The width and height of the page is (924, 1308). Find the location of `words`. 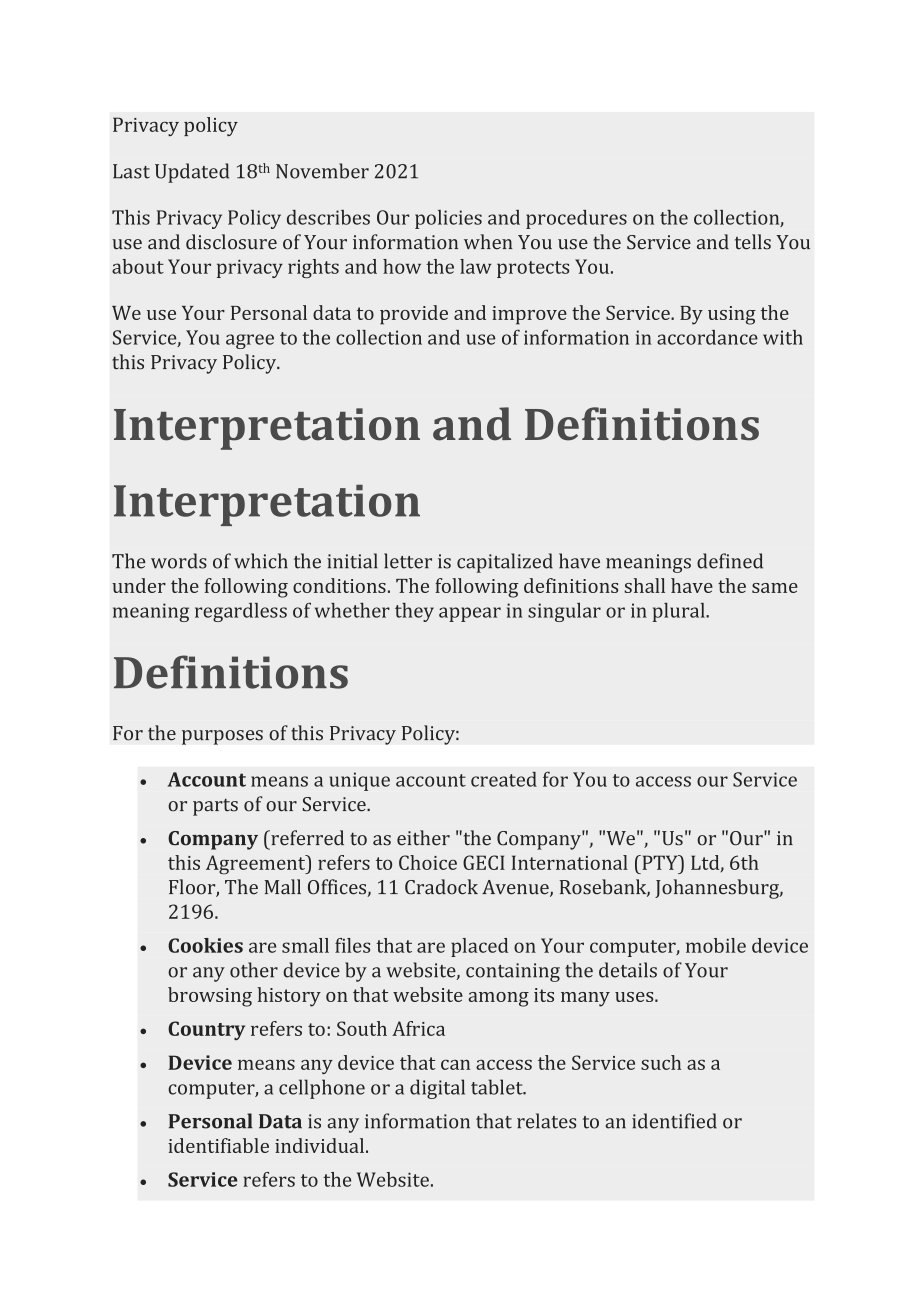

words is located at coordinates (179, 561).
